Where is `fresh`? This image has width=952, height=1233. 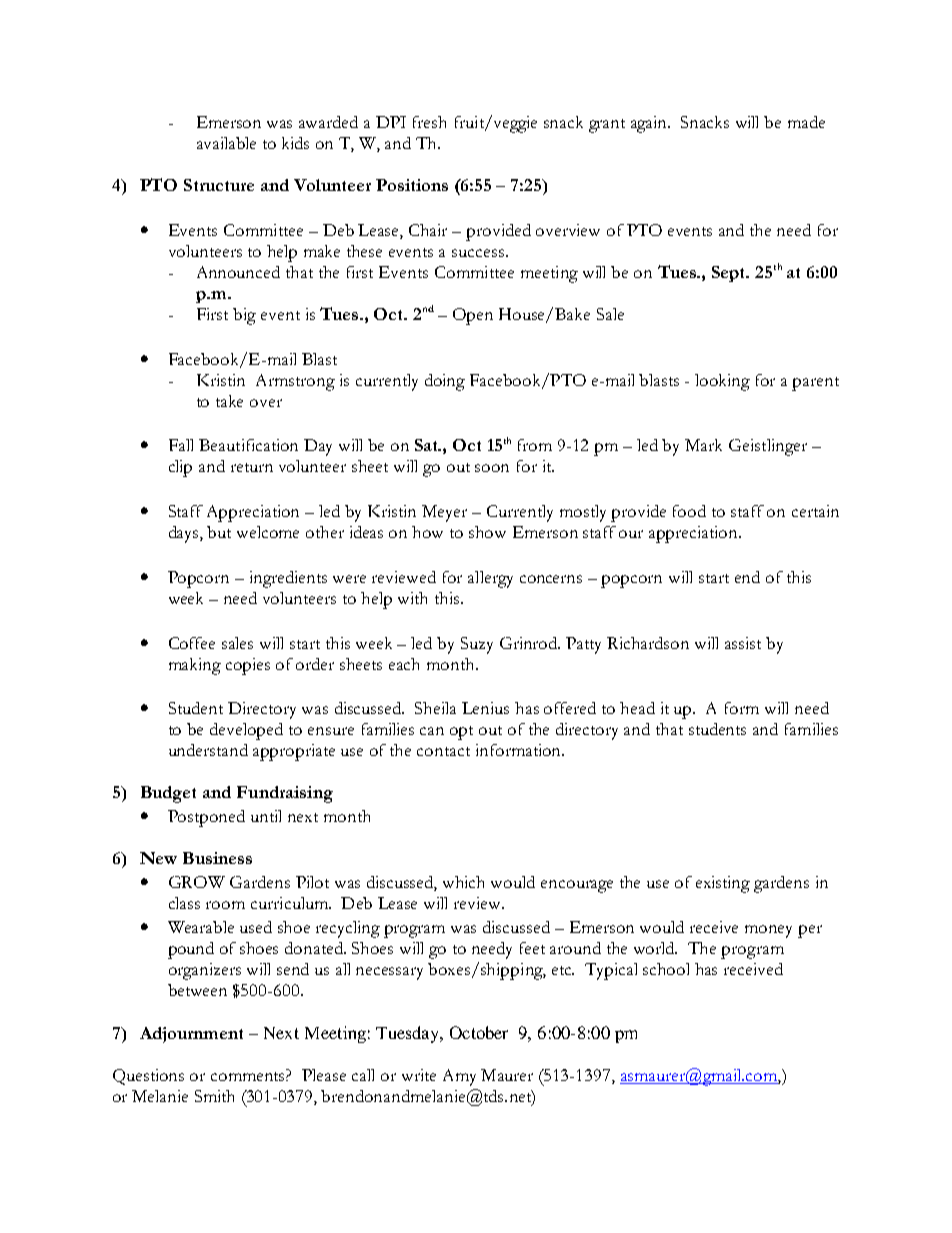
fresh is located at coordinates (429, 122).
